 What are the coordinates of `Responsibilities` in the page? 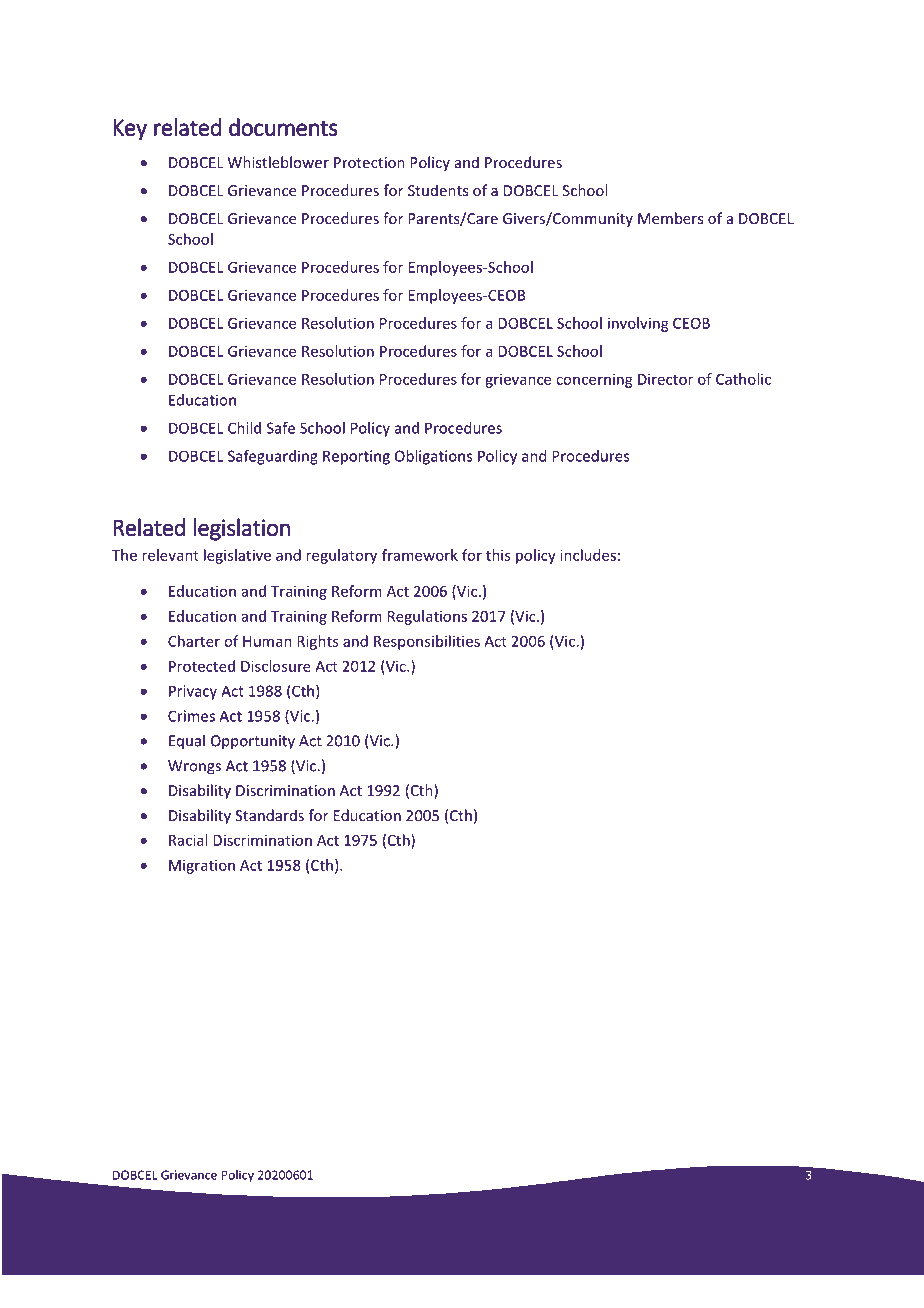 It's located at (427, 642).
